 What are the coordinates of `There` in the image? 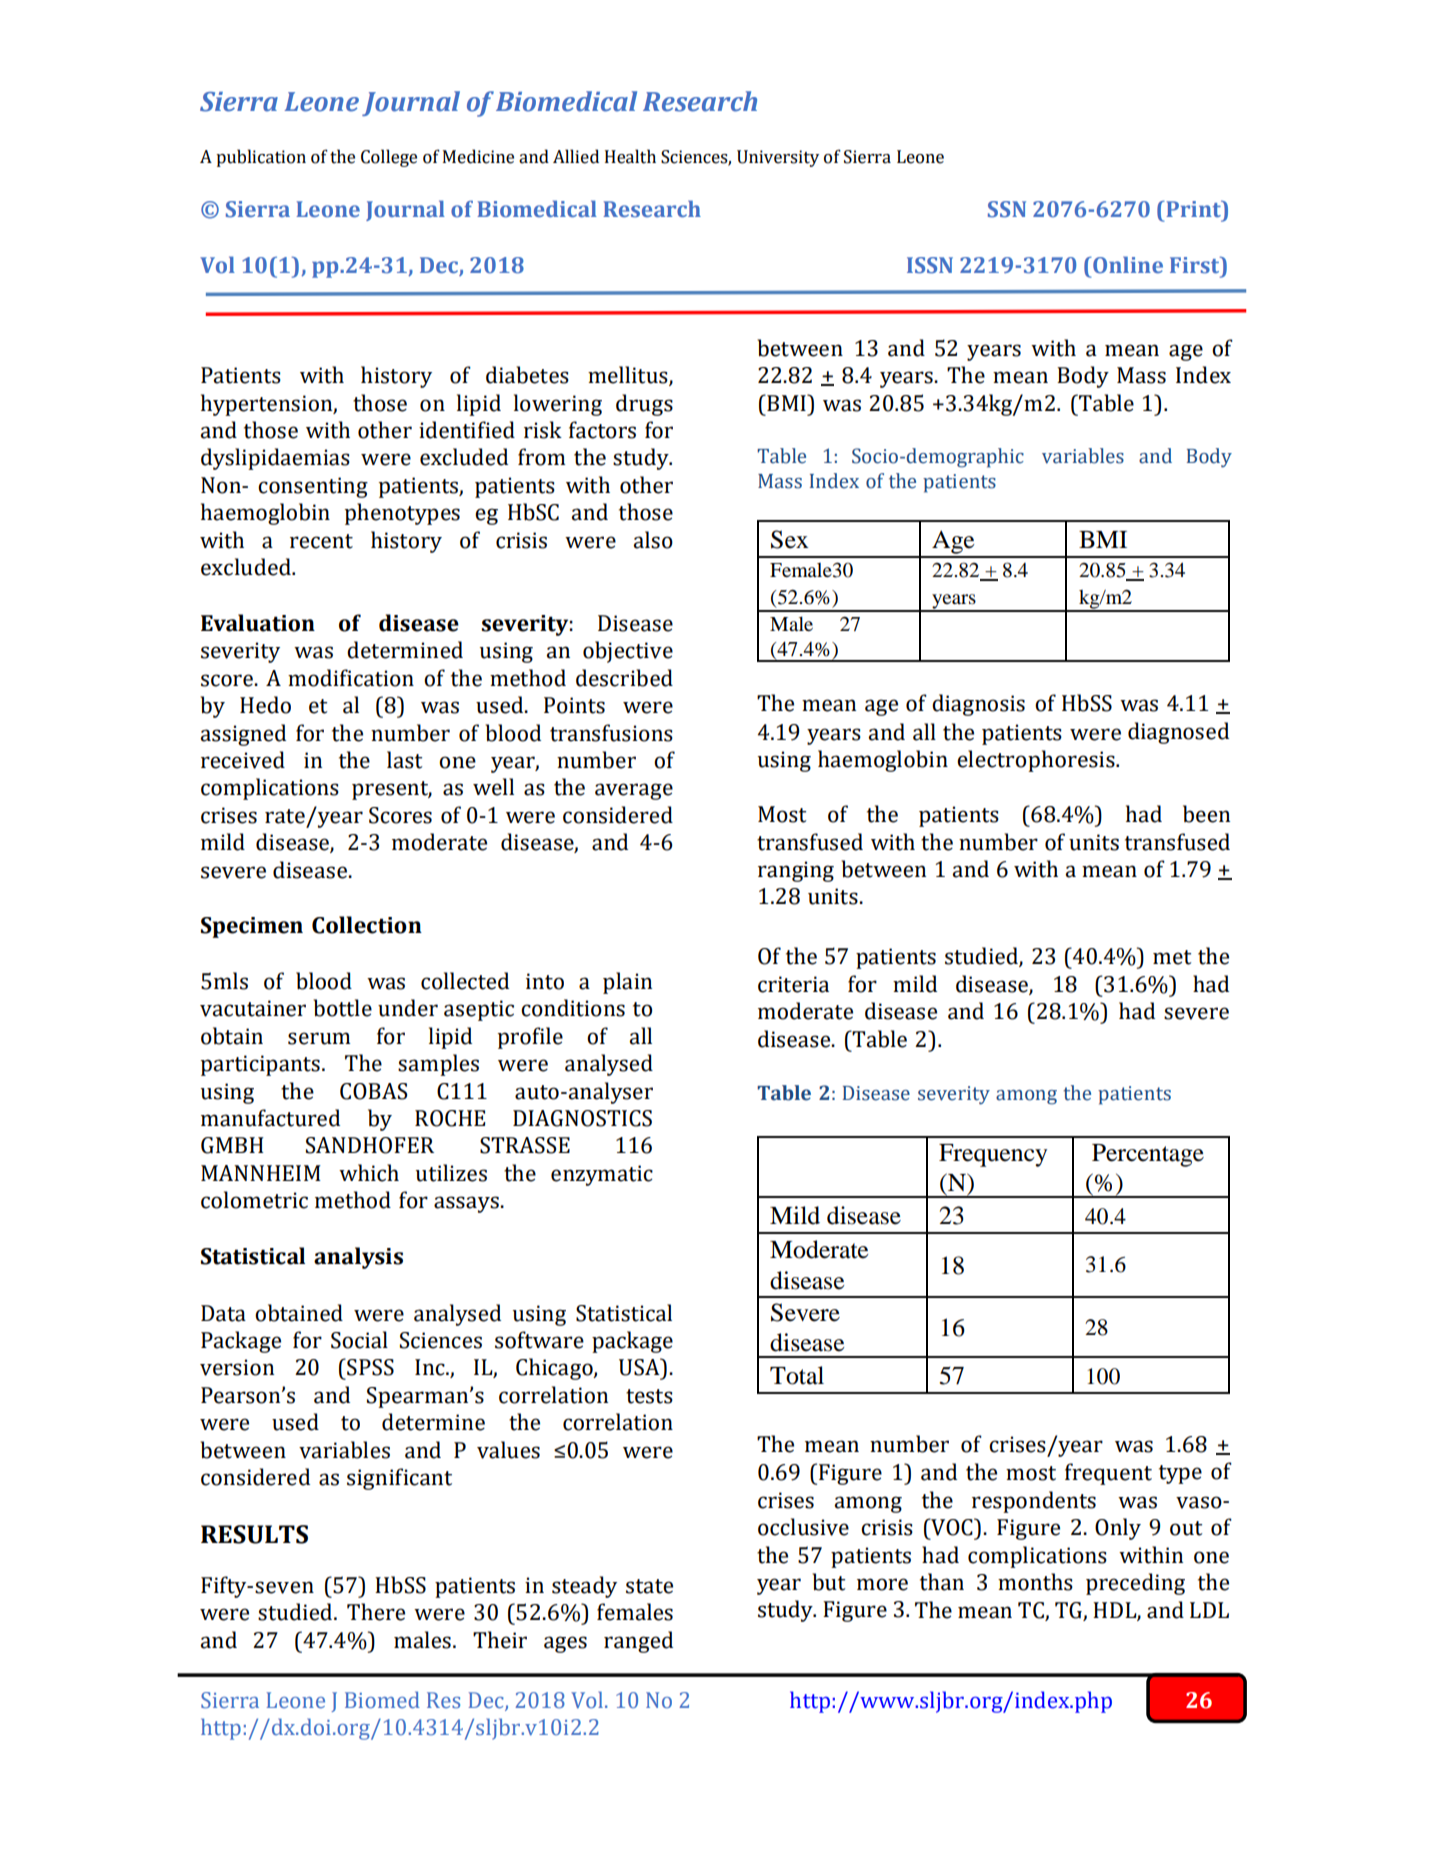 It's located at (376, 1612).
